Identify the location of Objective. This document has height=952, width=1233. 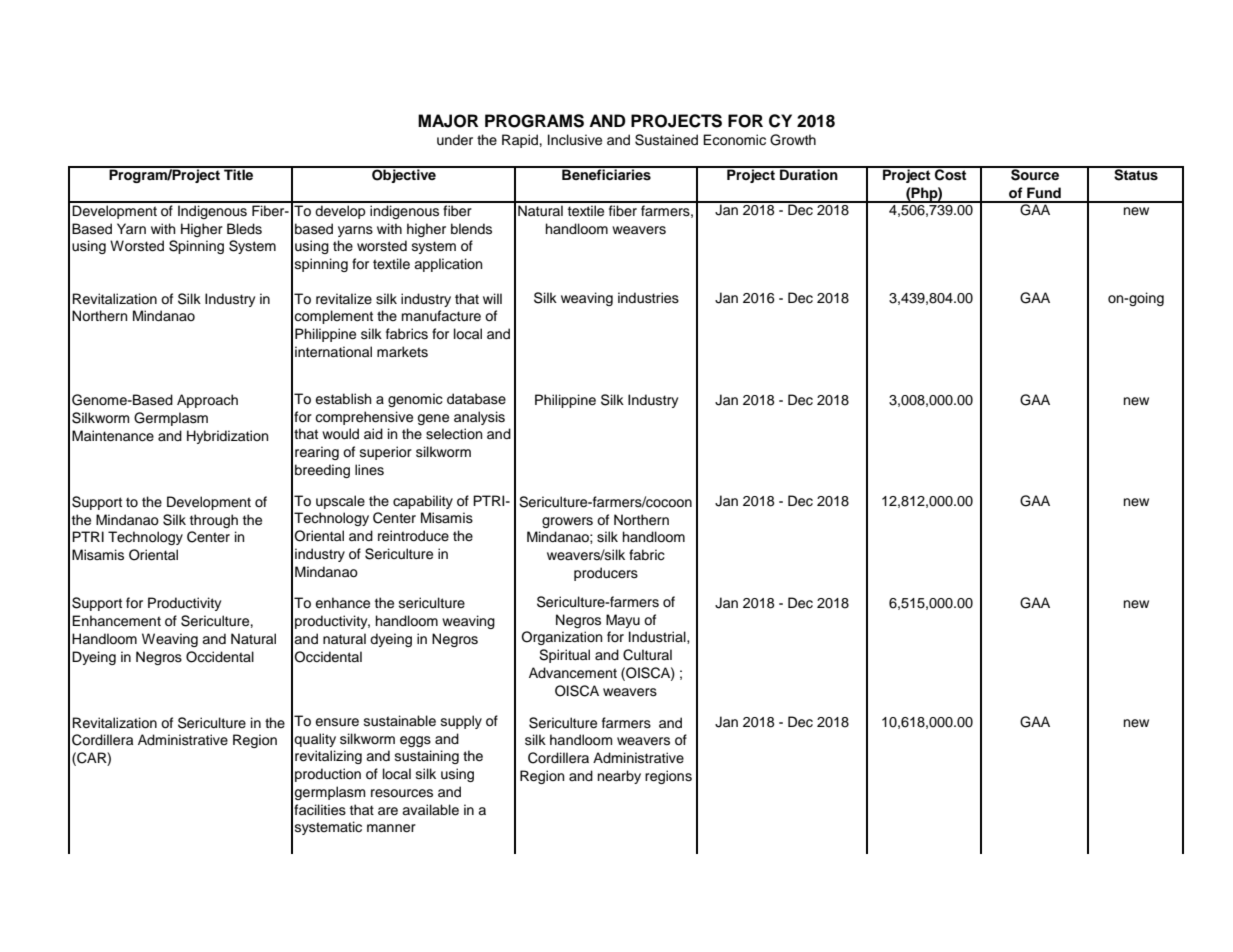
(404, 175).
